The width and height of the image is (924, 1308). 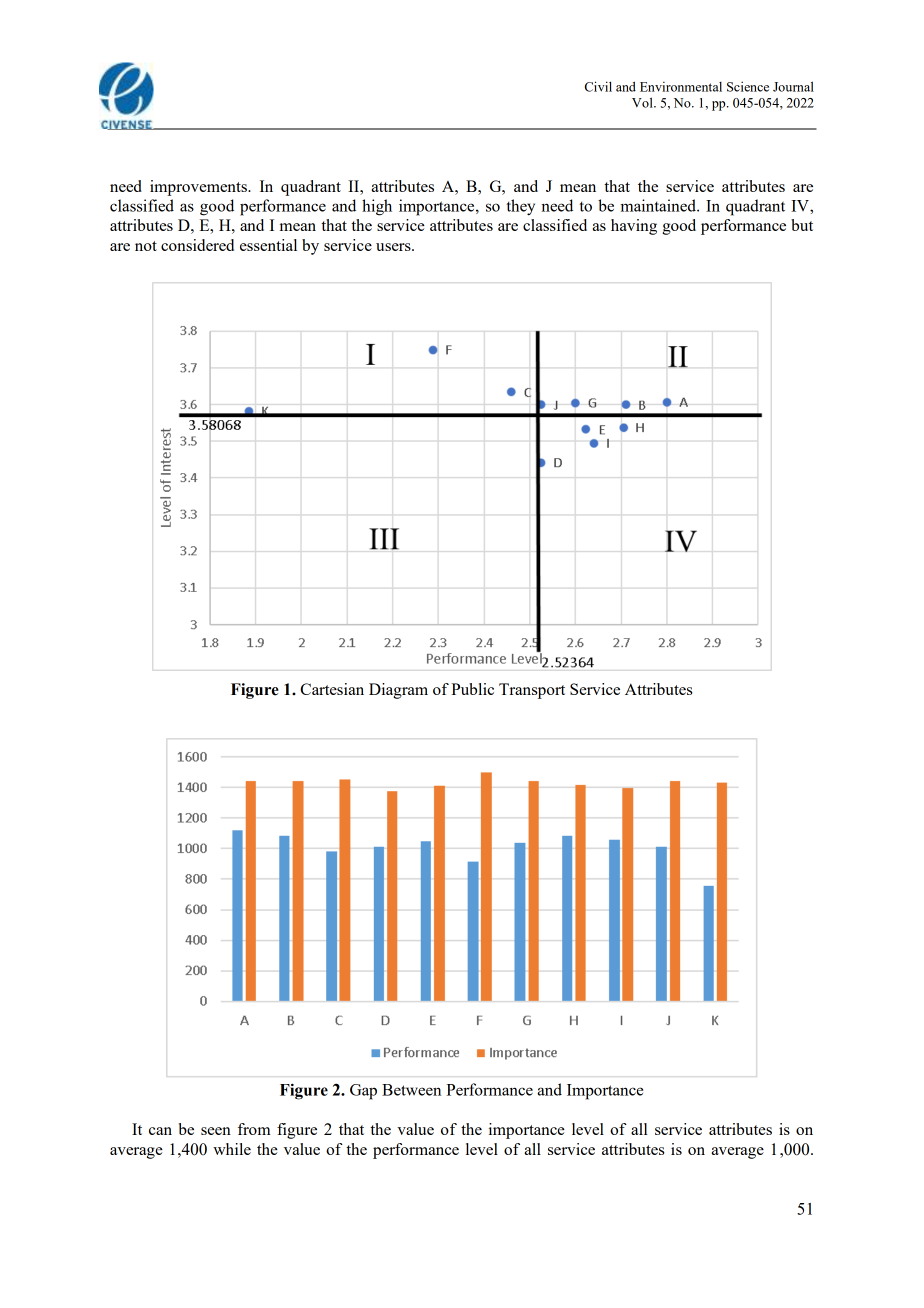 I want to click on having, so click(x=634, y=227).
